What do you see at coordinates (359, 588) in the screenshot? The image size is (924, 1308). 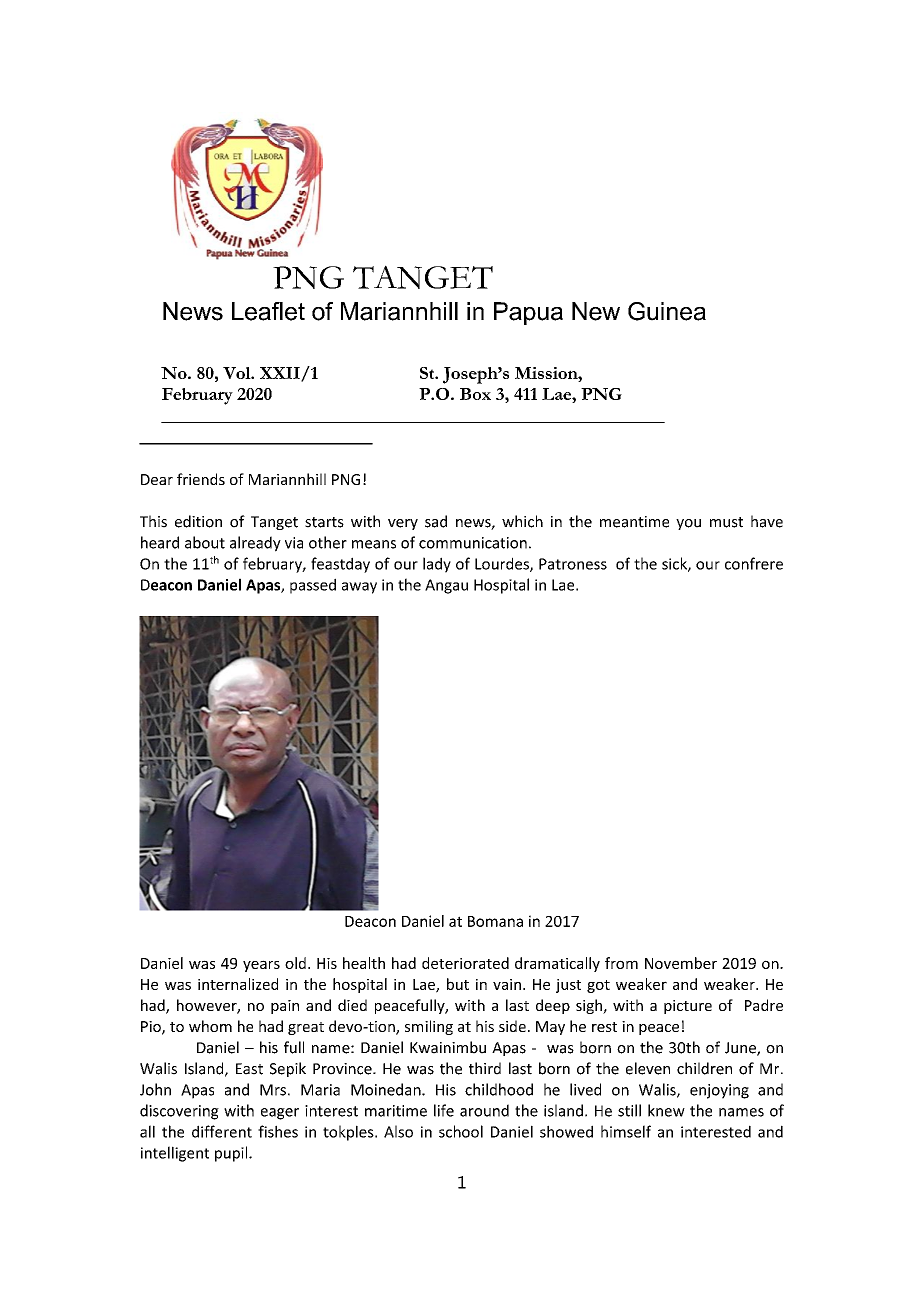 I see `away` at bounding box center [359, 588].
